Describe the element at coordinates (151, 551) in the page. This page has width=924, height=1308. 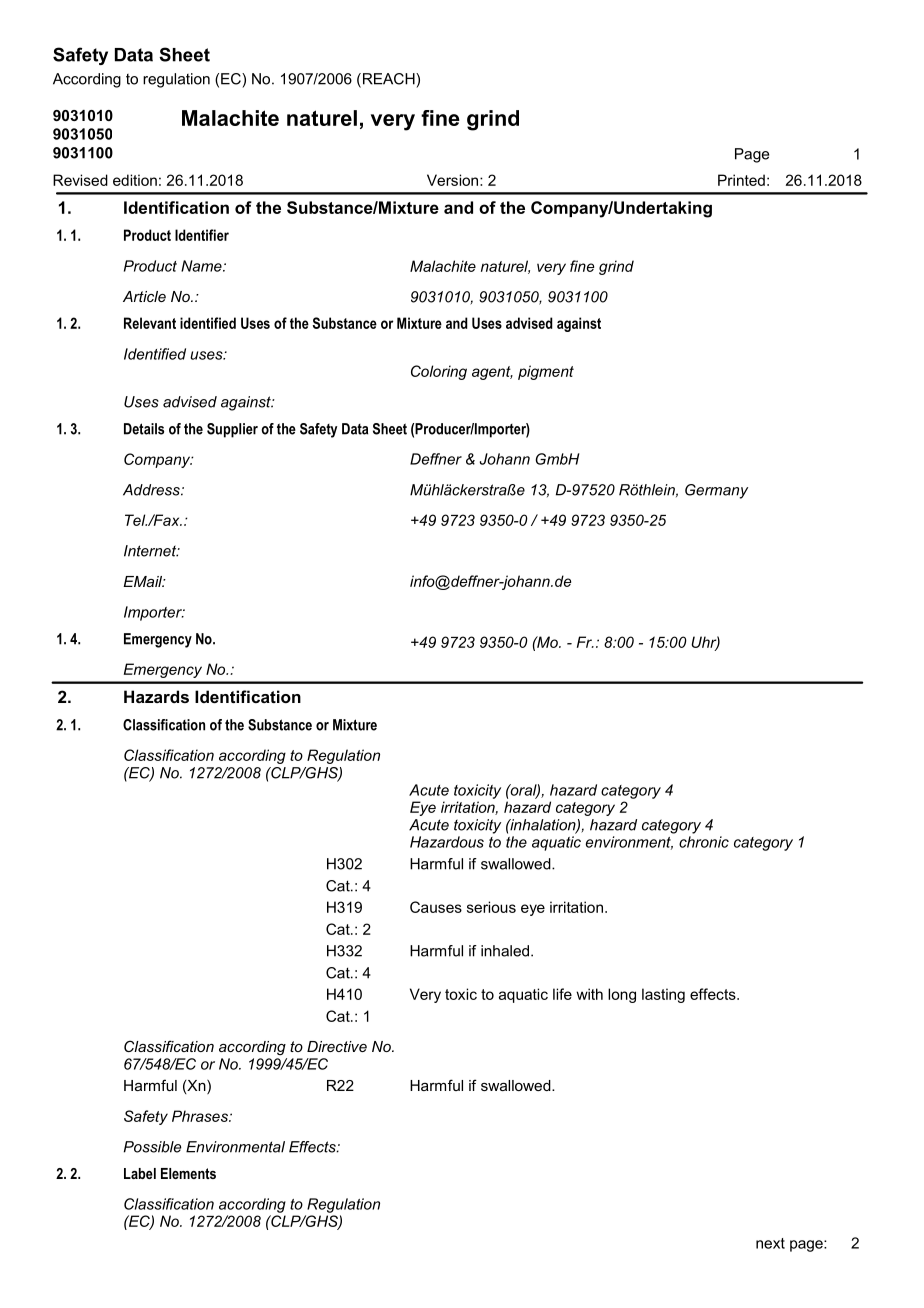
I see `Internet` at that location.
